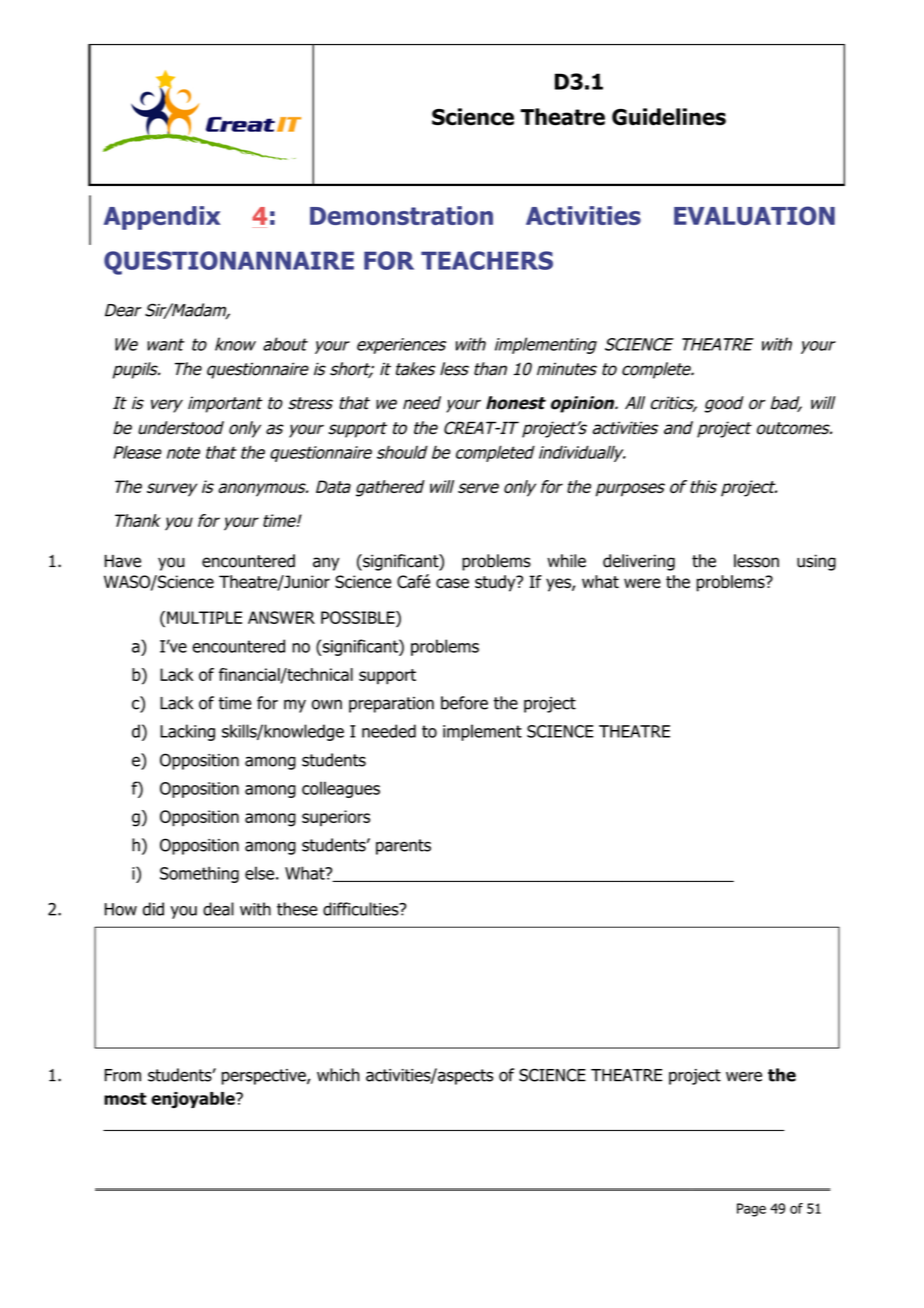 The image size is (924, 1308). Describe the element at coordinates (751, 1210) in the screenshot. I see `Page` at that location.
